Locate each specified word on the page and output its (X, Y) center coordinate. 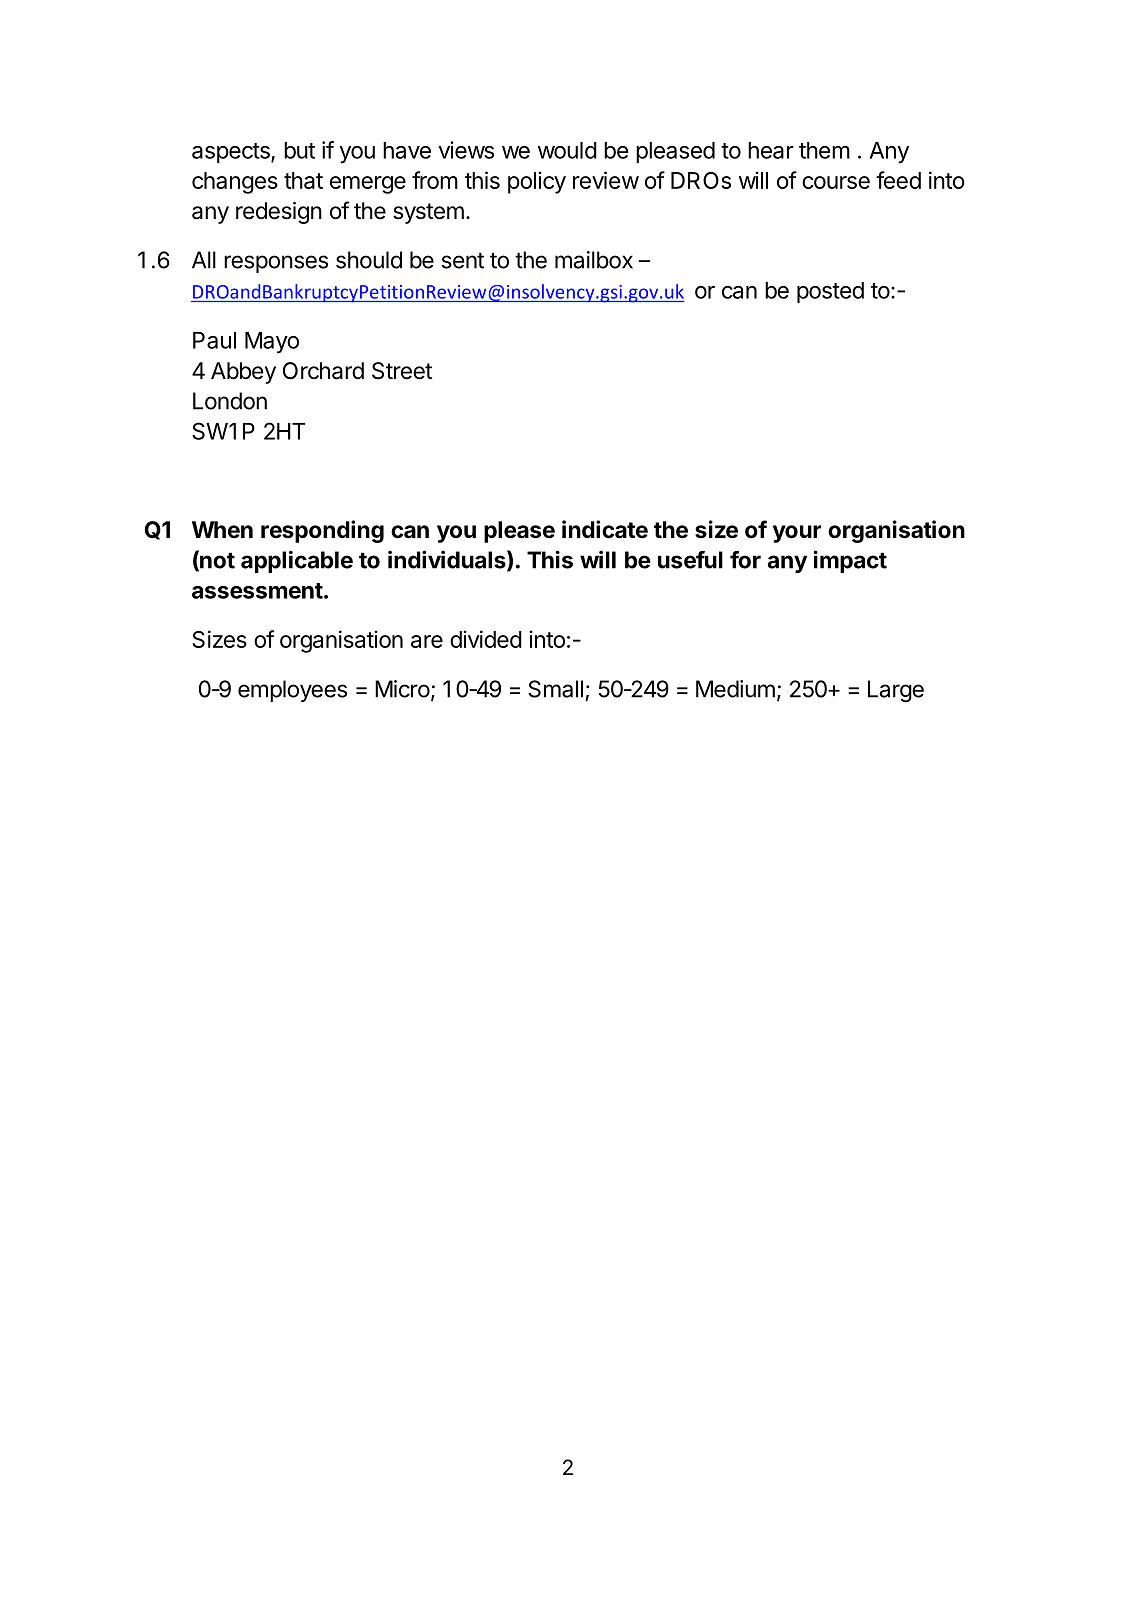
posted (830, 292)
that (303, 180)
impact (850, 561)
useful (690, 560)
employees (292, 691)
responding (322, 531)
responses (276, 264)
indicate (605, 529)
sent (463, 260)
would (567, 150)
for (745, 560)
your (797, 534)
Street (402, 371)
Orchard (323, 371)
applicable (297, 561)
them (824, 150)
